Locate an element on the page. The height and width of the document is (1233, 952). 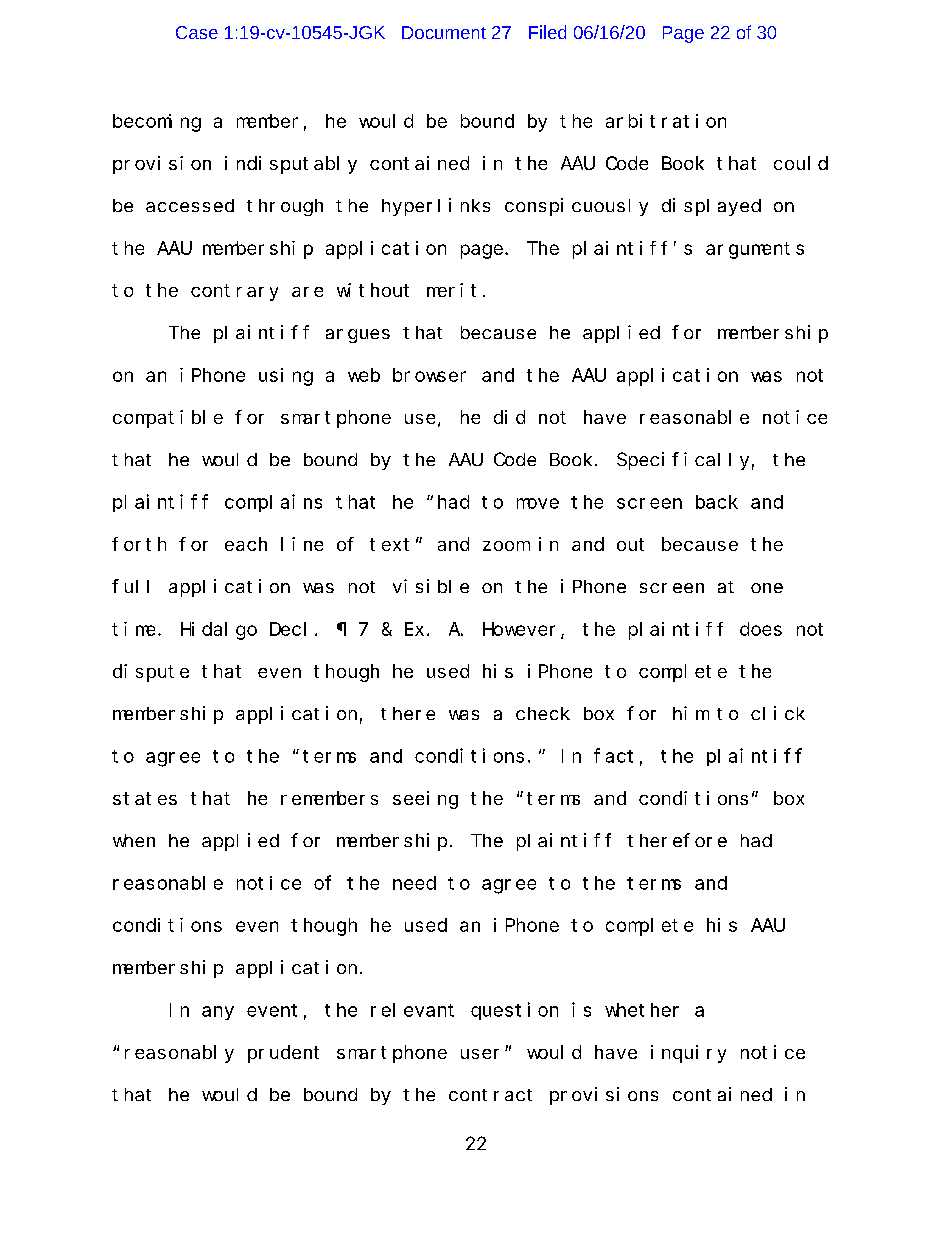
Document is located at coordinates (444, 32).
